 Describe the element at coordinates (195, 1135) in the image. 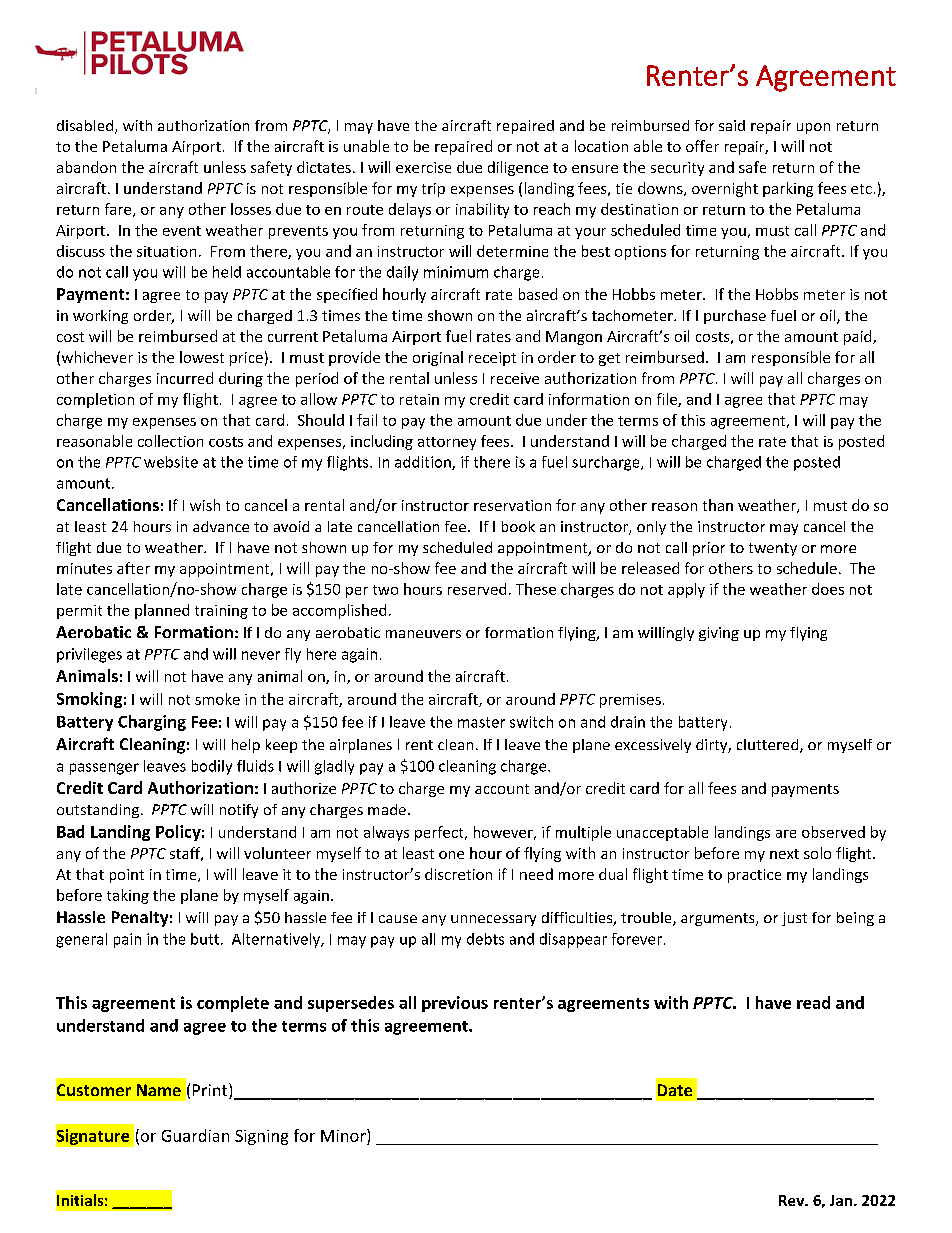

I see `Guardian` at that location.
